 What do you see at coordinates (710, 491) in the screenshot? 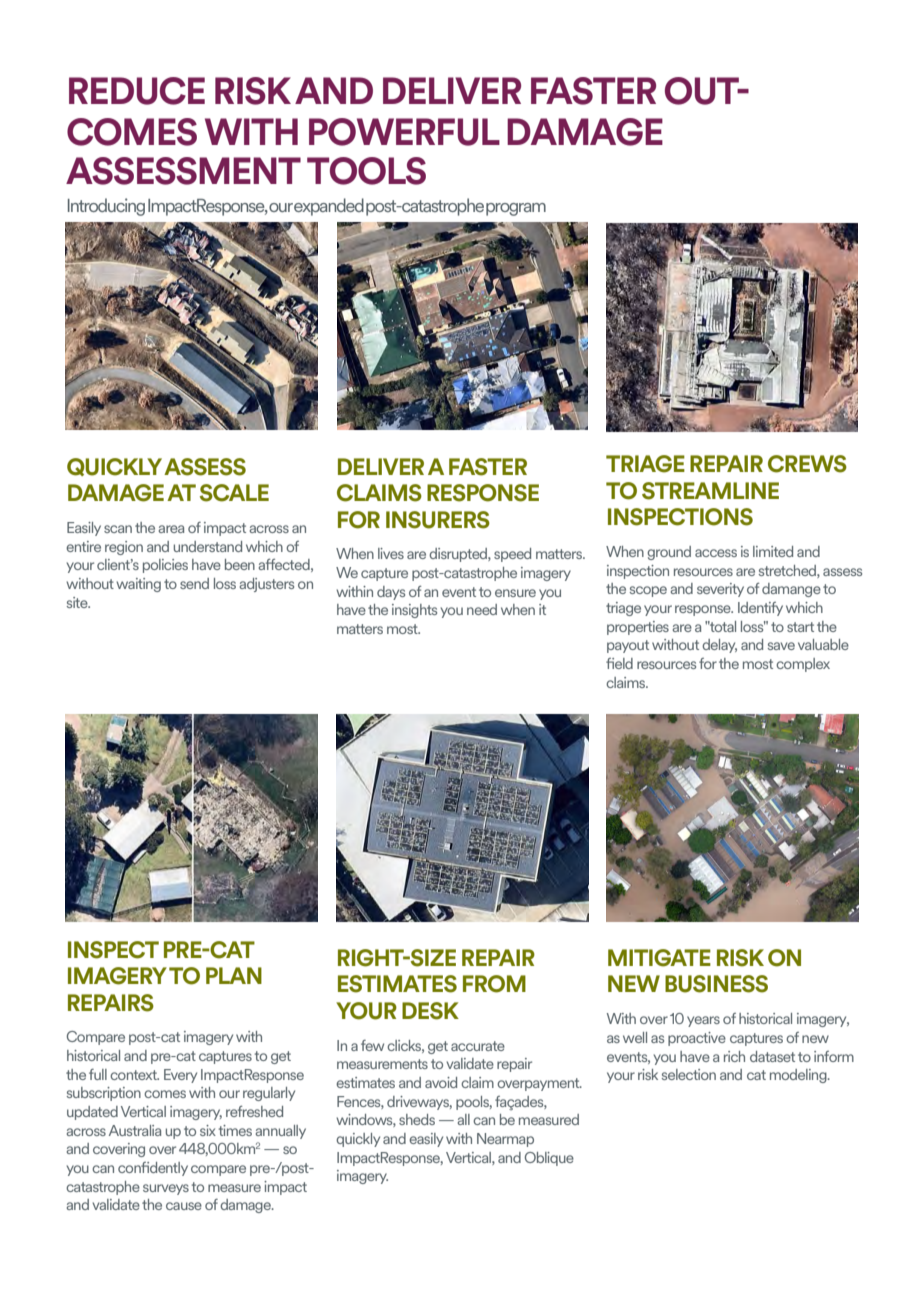
I see `STREAMLINE` at bounding box center [710, 491].
